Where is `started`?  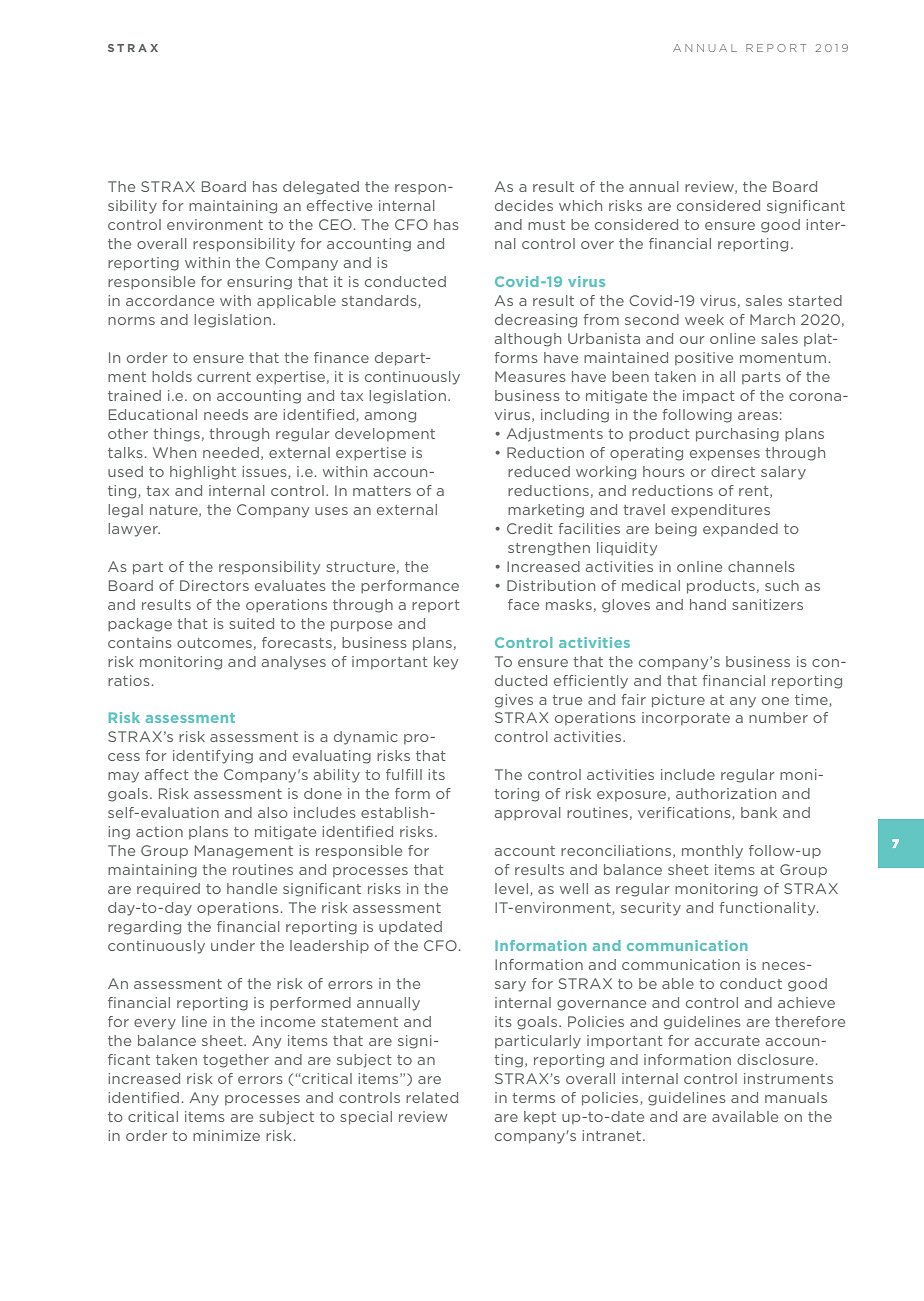 started is located at coordinates (815, 300).
